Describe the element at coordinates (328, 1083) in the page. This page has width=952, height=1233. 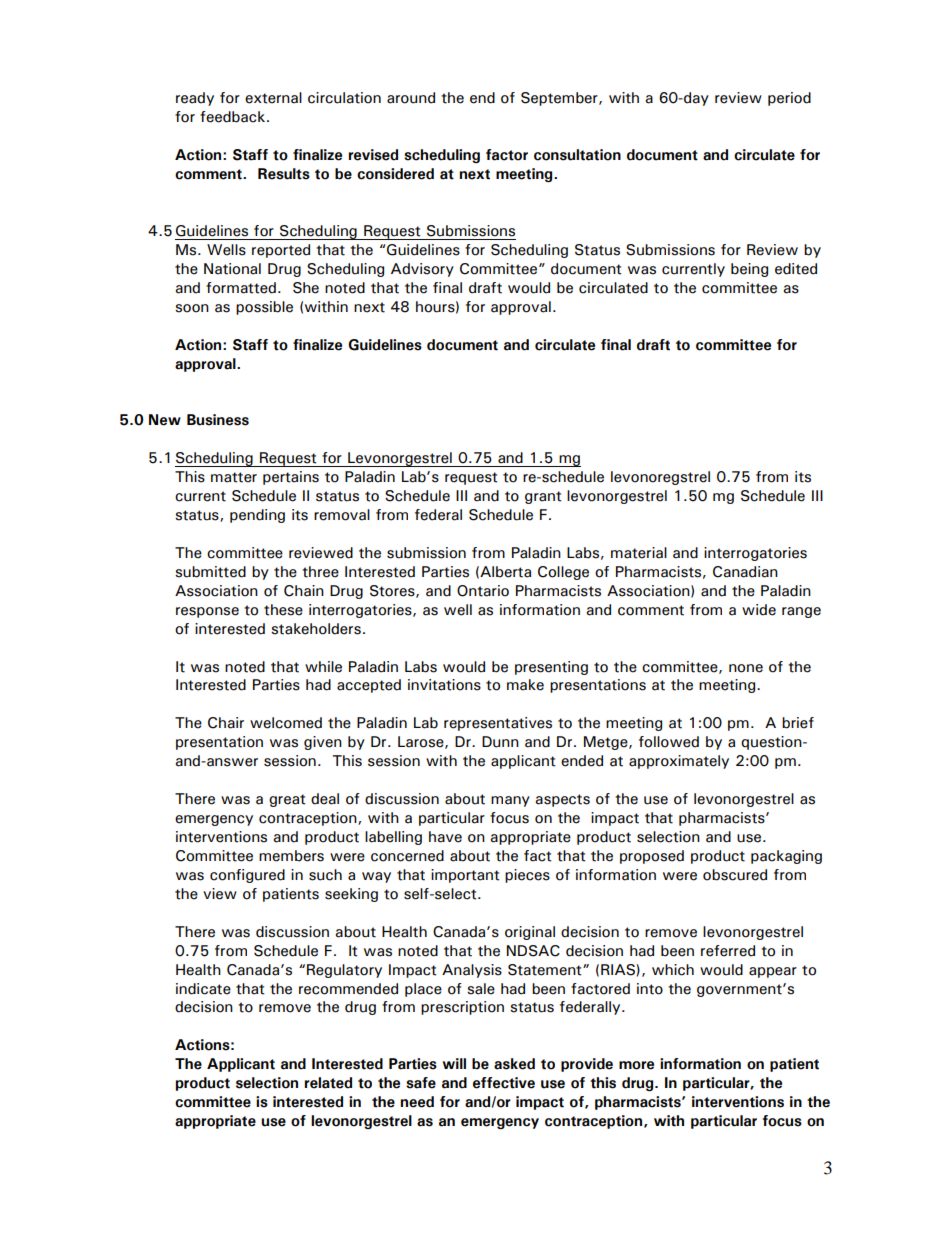
I see `related` at that location.
